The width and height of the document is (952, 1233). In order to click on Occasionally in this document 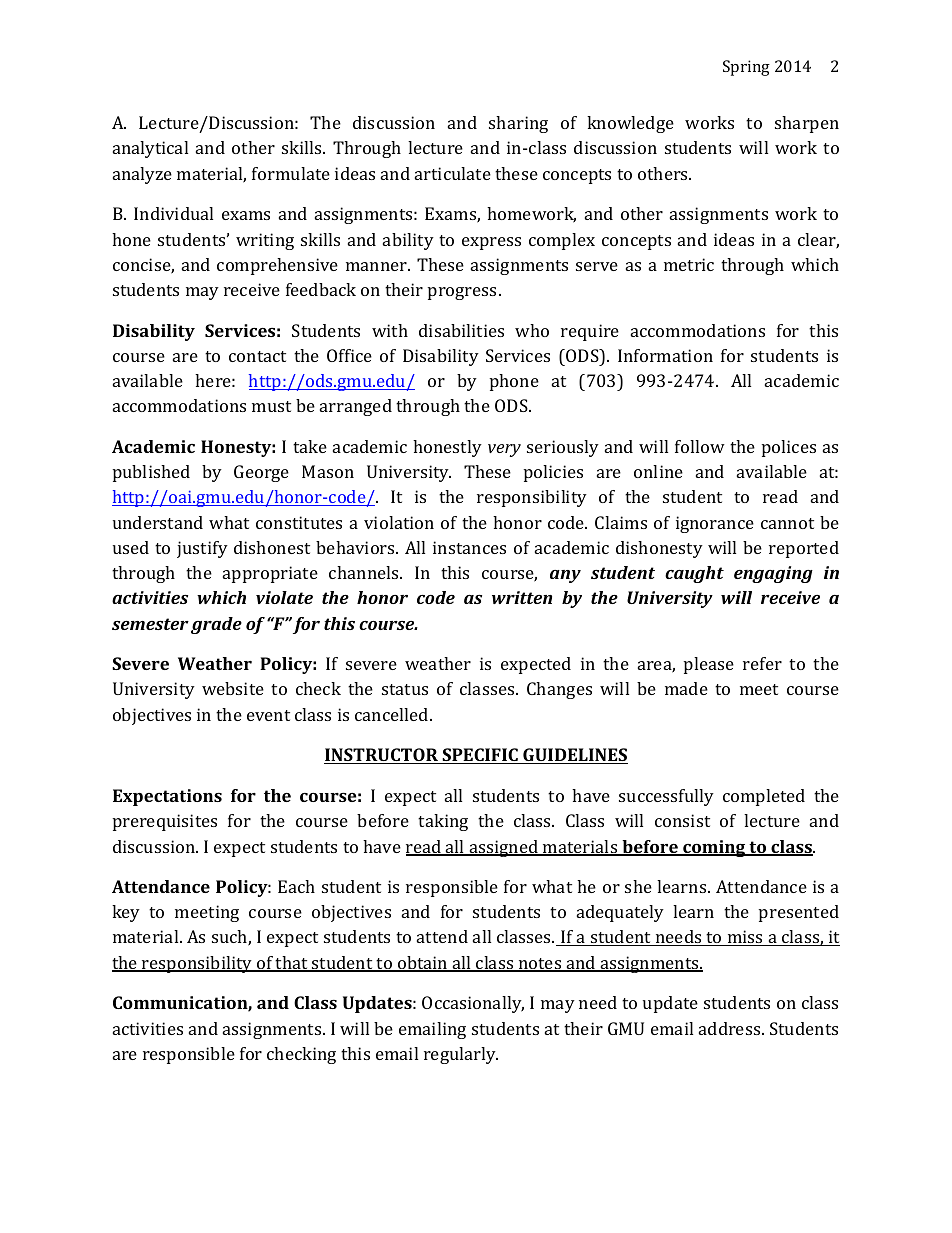, I will do `click(473, 1004)`.
